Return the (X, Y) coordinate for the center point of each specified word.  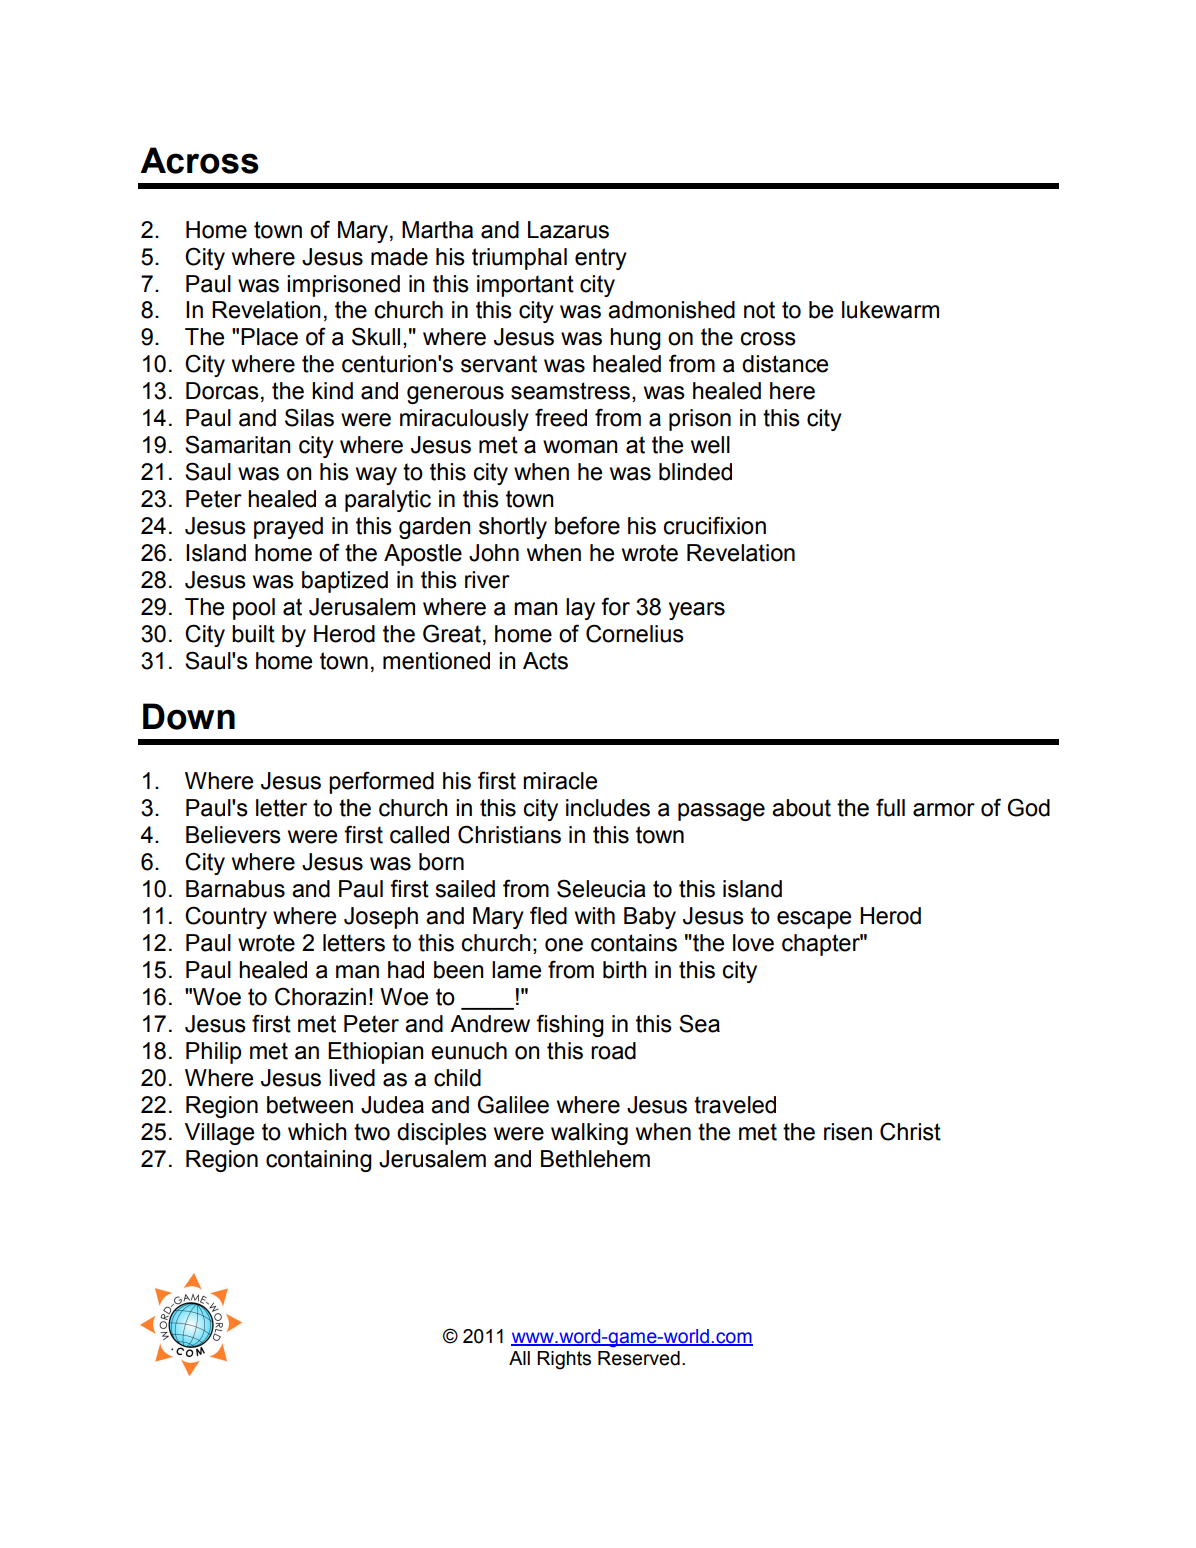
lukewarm (890, 310)
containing (319, 1161)
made (399, 257)
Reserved (639, 1358)
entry (601, 259)
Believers (233, 835)
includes (608, 808)
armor (944, 810)
